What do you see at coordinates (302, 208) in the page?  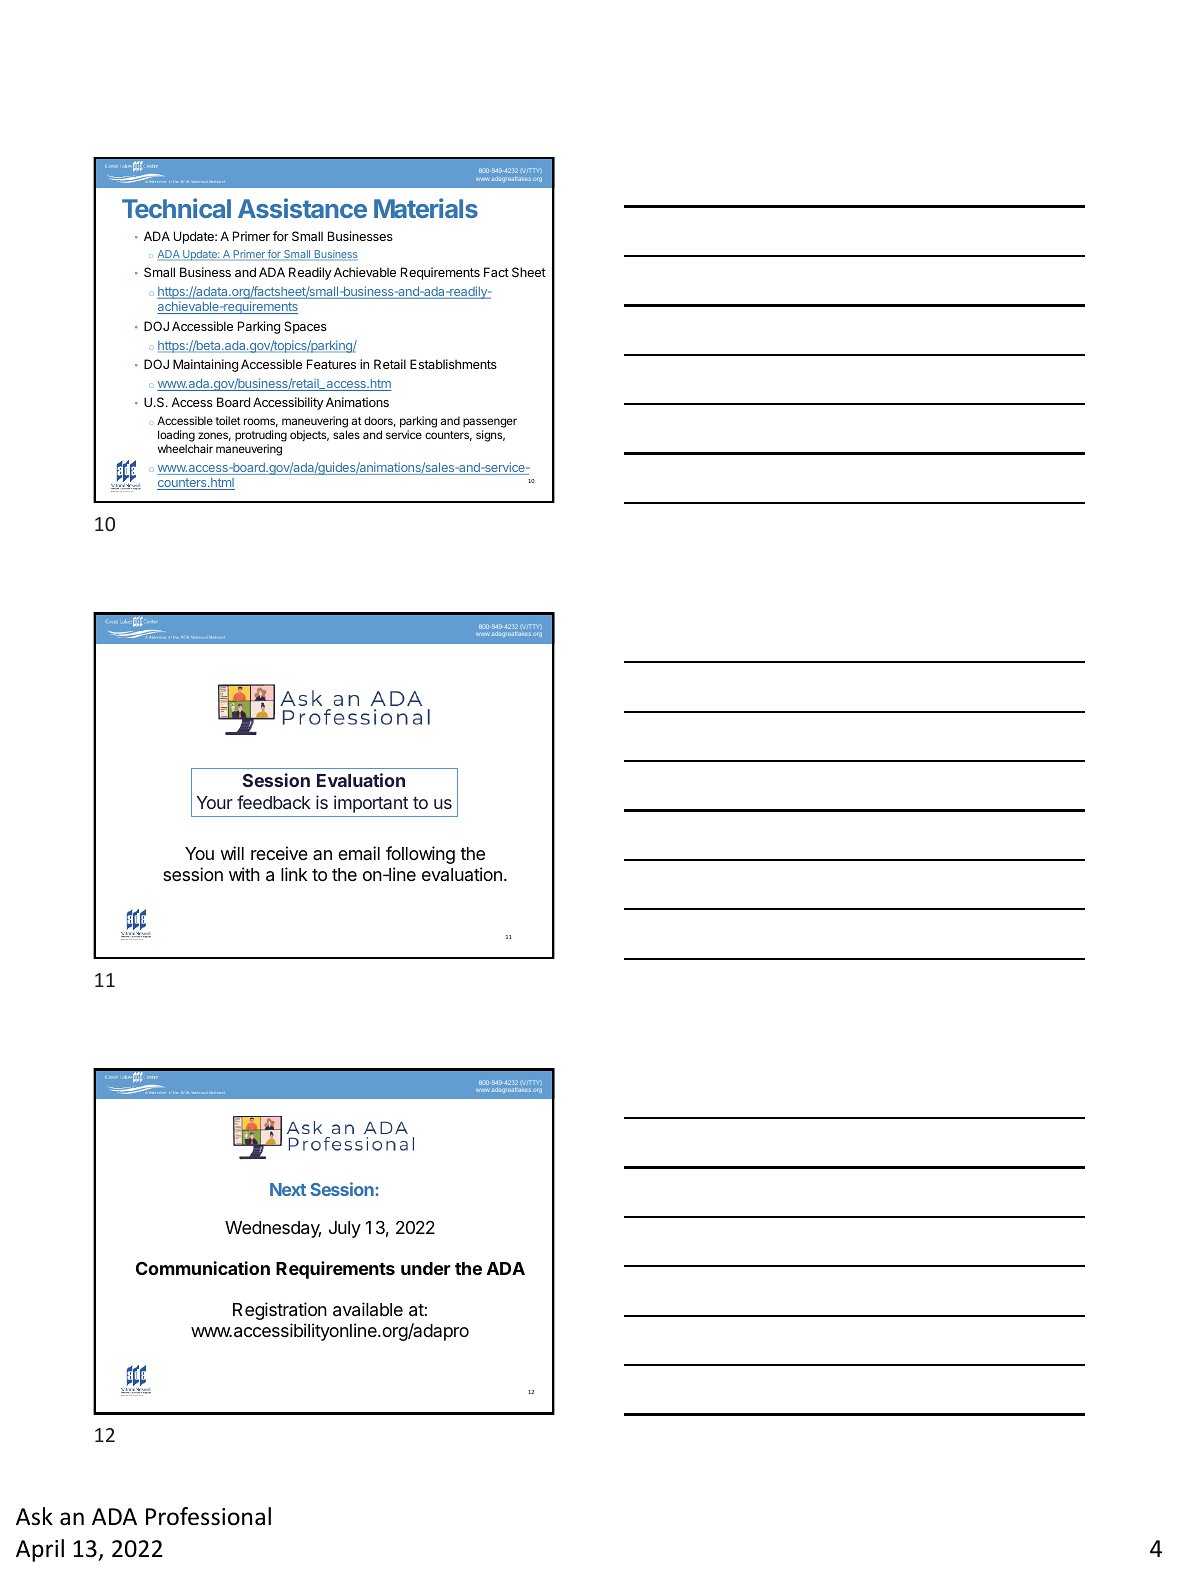 I see `Assistance` at bounding box center [302, 208].
